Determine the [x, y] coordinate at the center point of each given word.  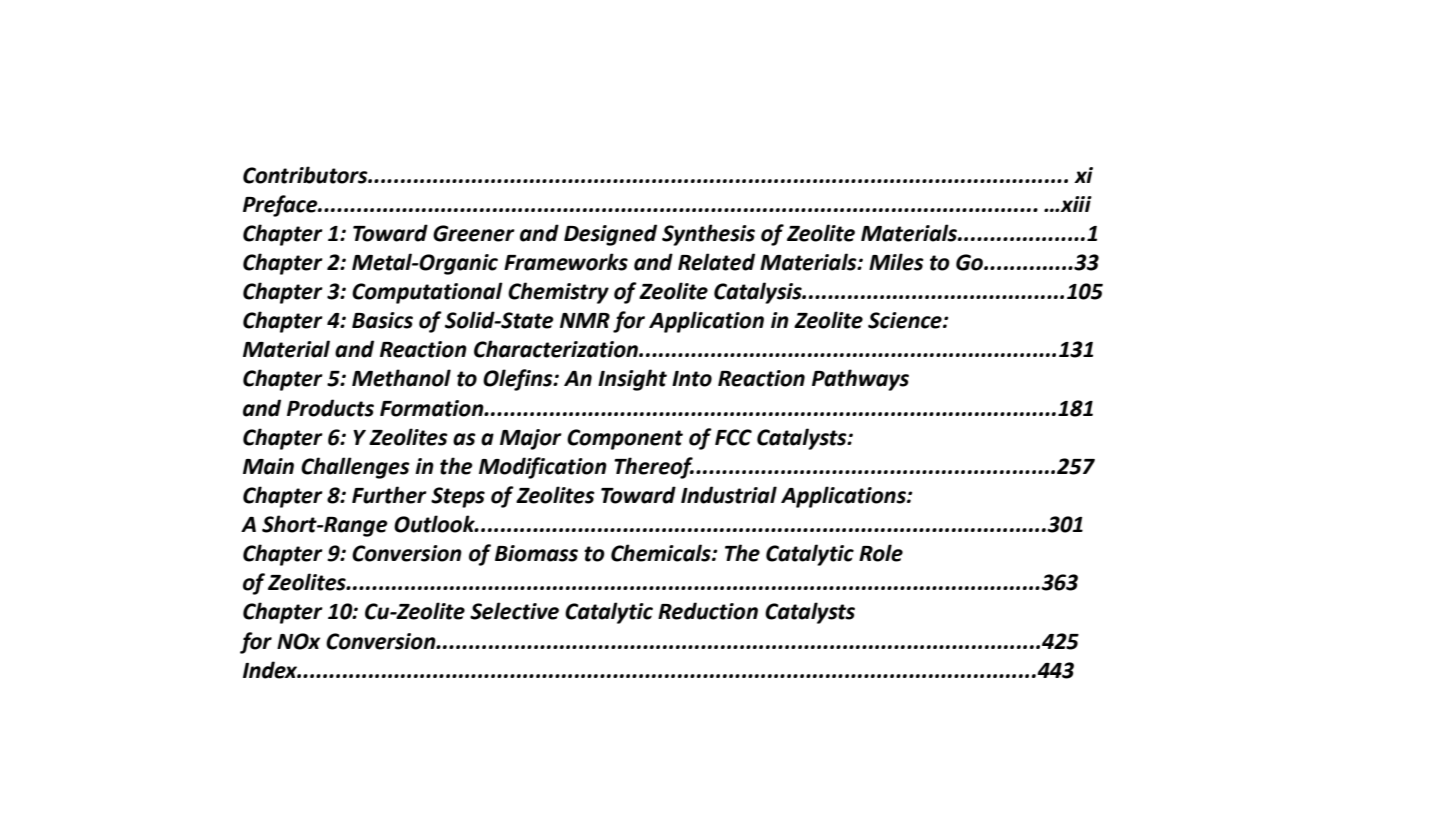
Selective [514, 611]
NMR [585, 320]
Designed [610, 235]
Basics [382, 320]
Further [389, 495]
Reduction [708, 611]
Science [906, 320]
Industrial [729, 495]
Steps [458, 497]
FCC [733, 437]
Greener [474, 233]
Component [625, 439]
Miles [896, 262]
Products [330, 408]
